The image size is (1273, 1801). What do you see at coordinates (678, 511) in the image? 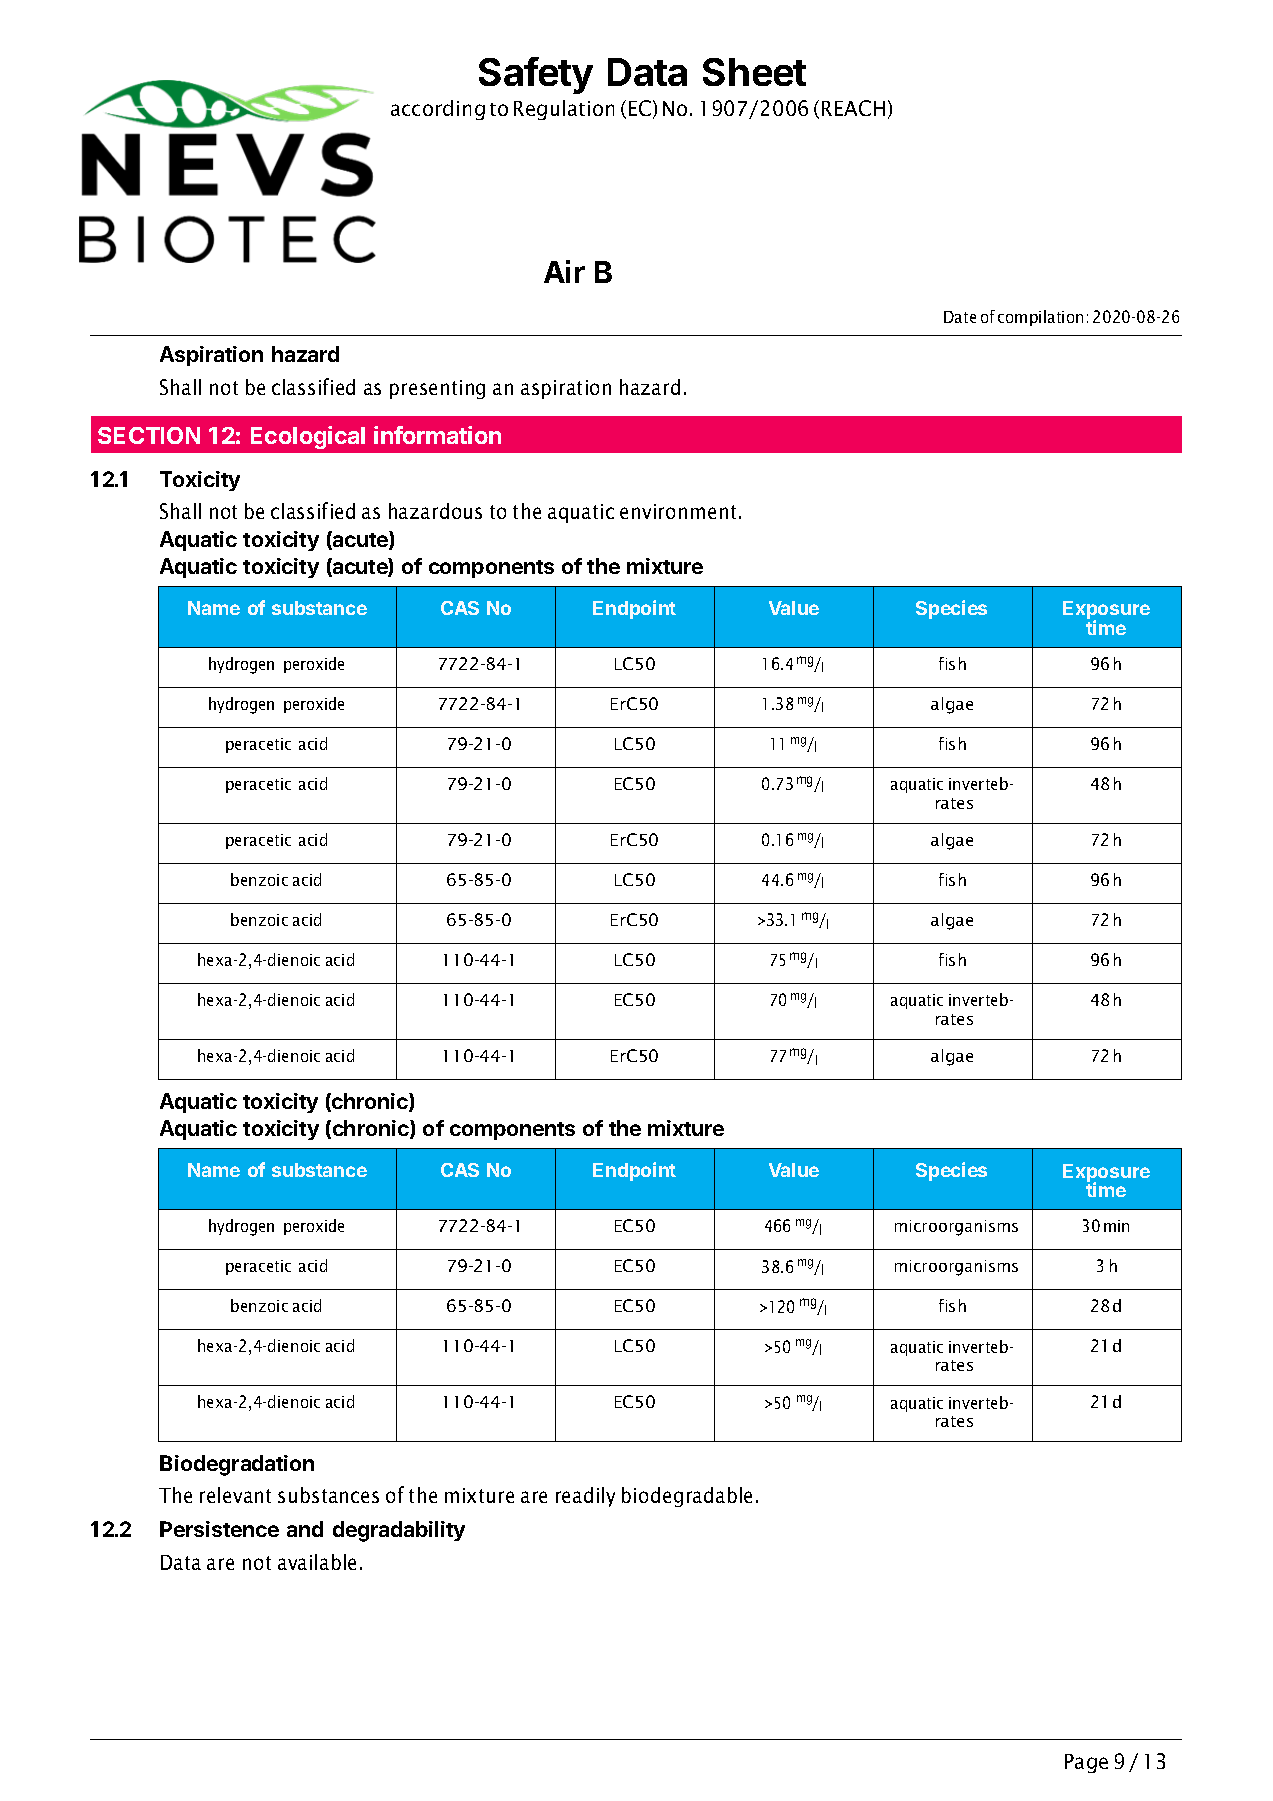
I see `environment` at bounding box center [678, 511].
